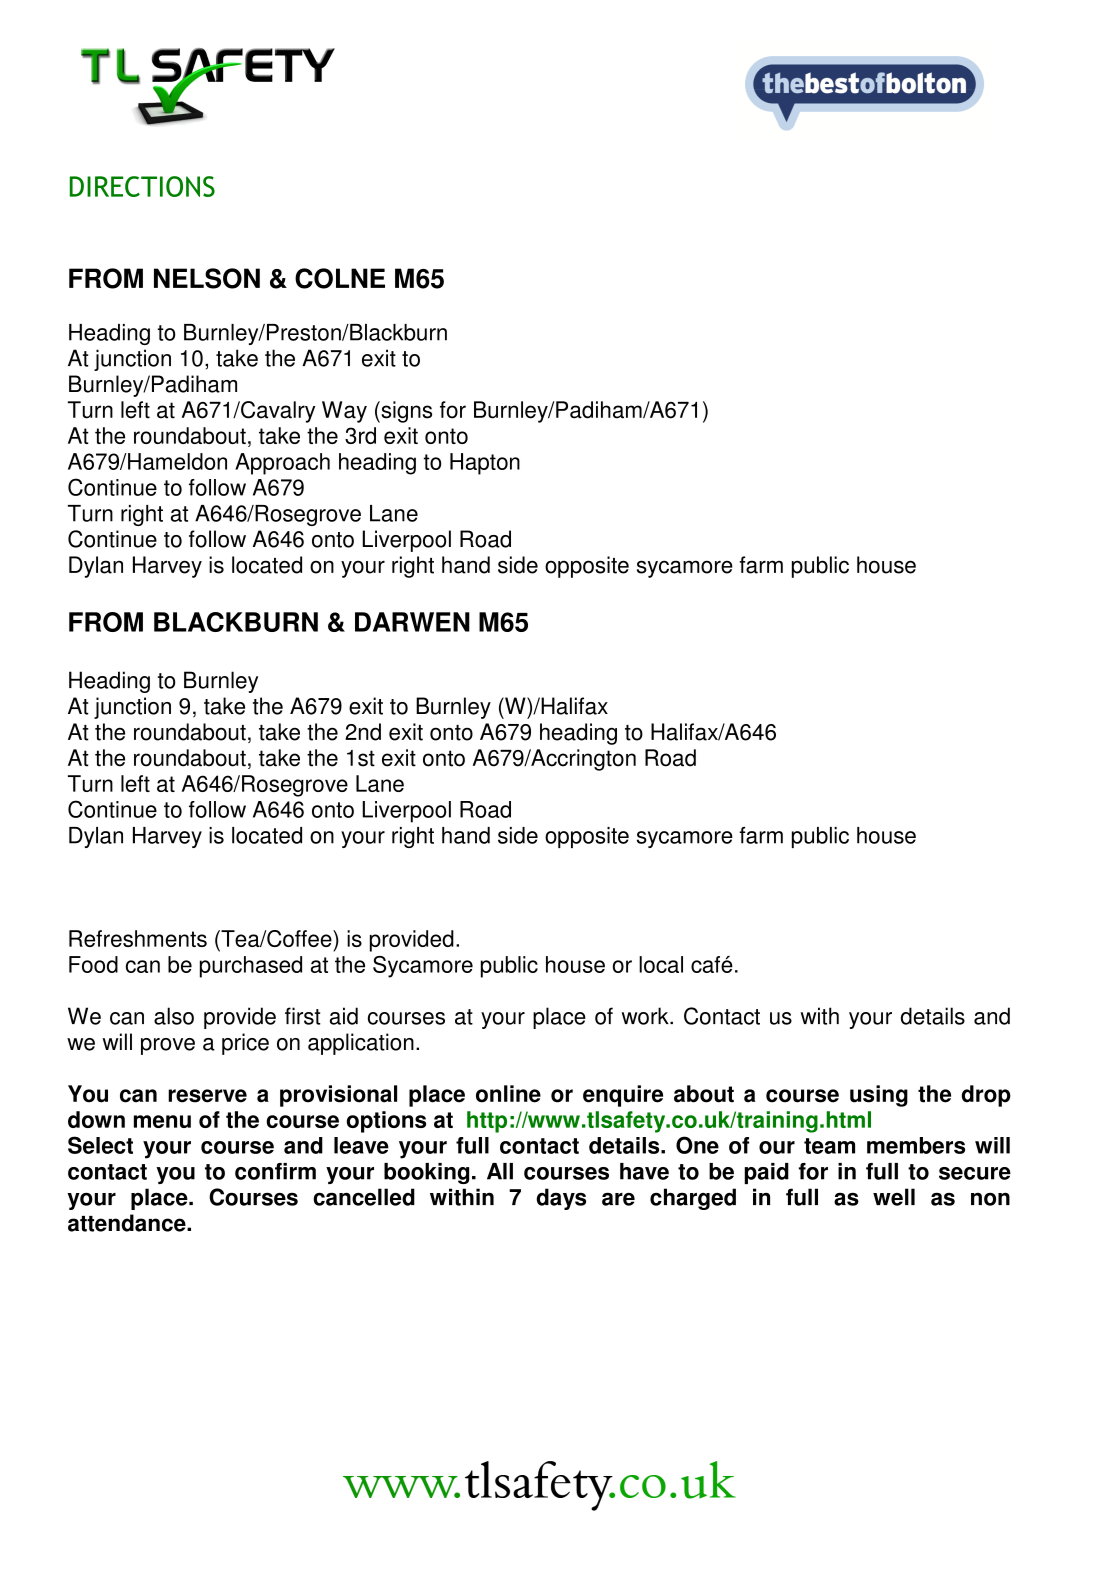  Describe the element at coordinates (251, 967) in the screenshot. I see `purchased` at that location.
